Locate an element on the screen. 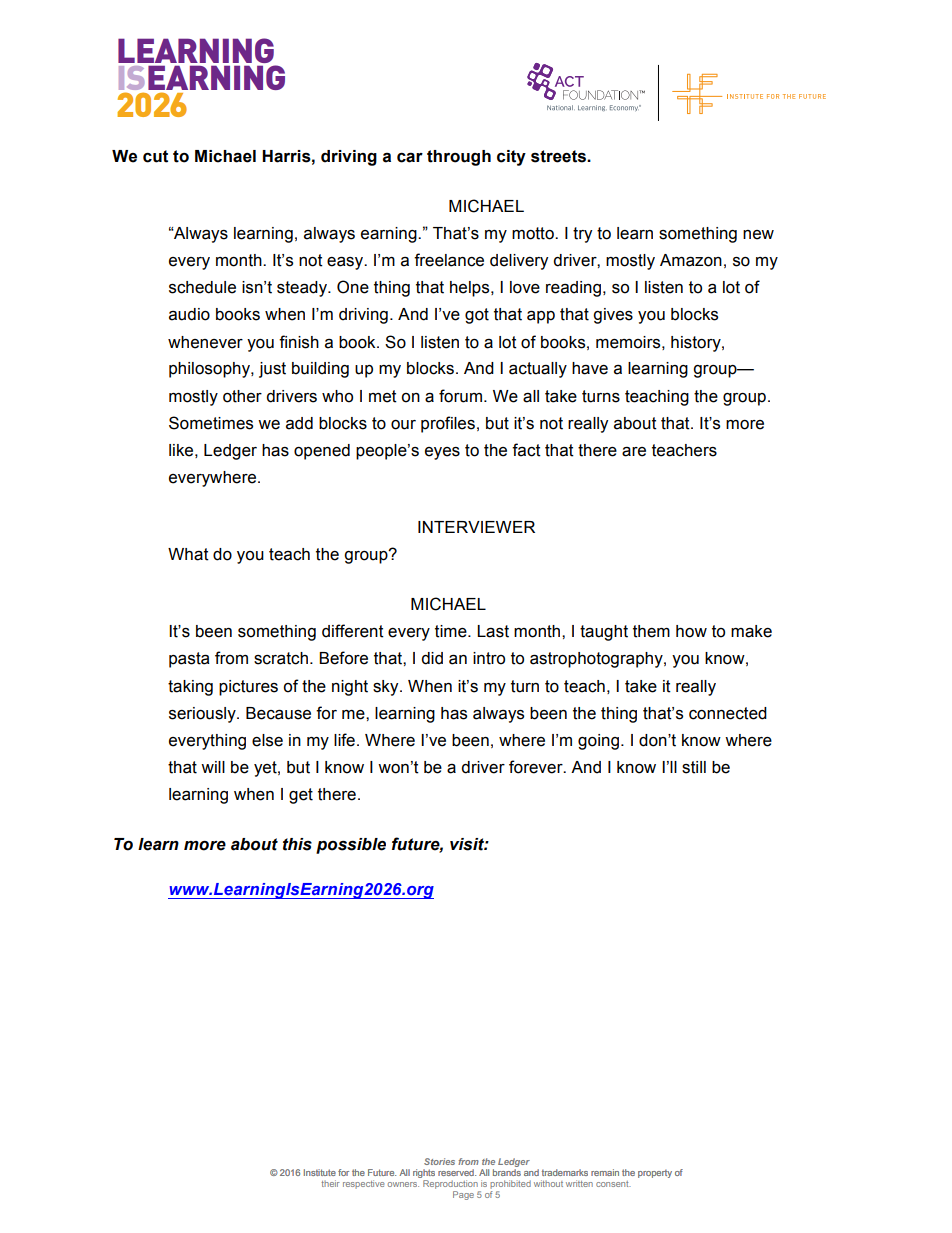 This screenshot has width=952, height=1233. are is located at coordinates (634, 452).
